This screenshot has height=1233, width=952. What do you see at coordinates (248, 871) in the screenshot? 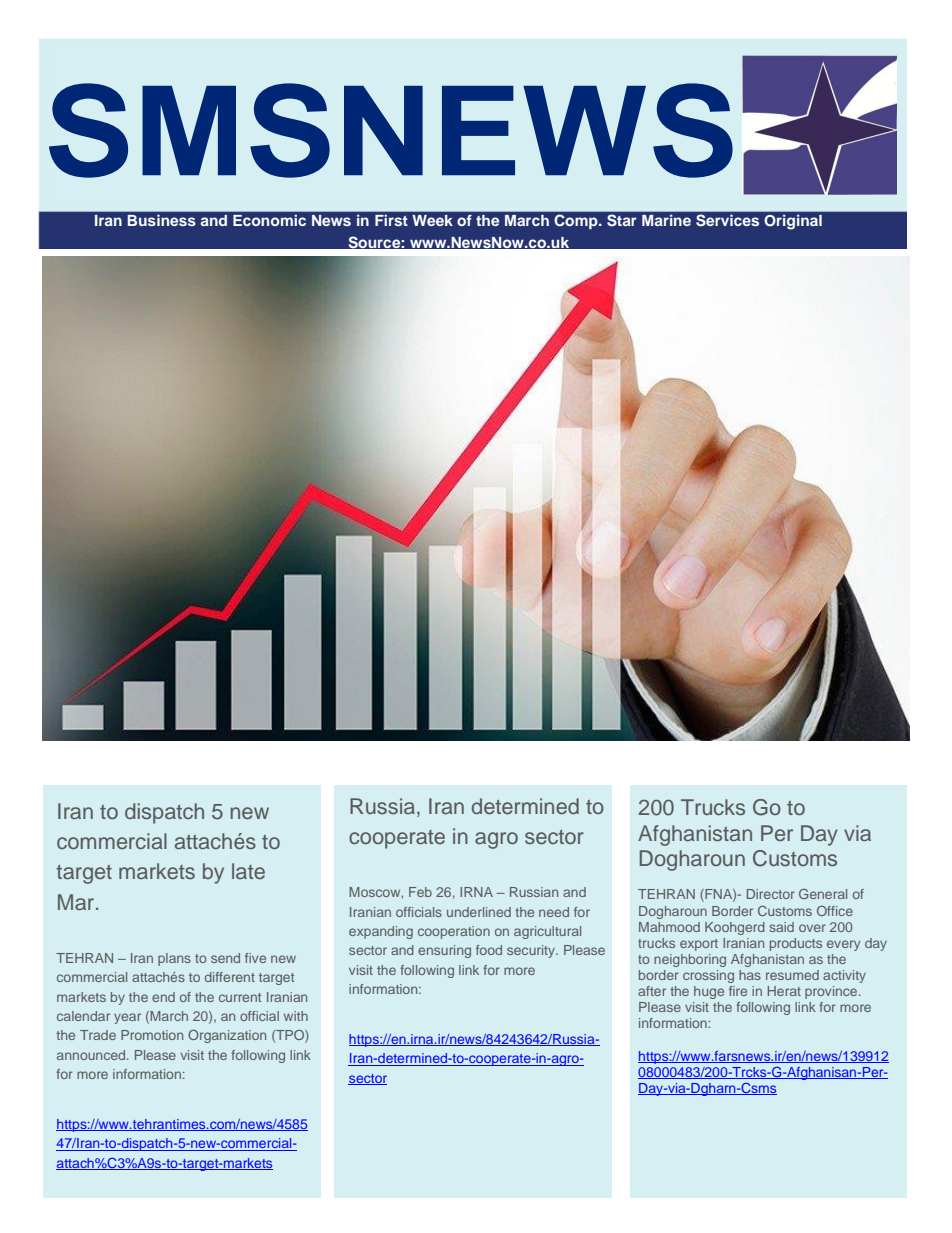
I see `late` at bounding box center [248, 871].
